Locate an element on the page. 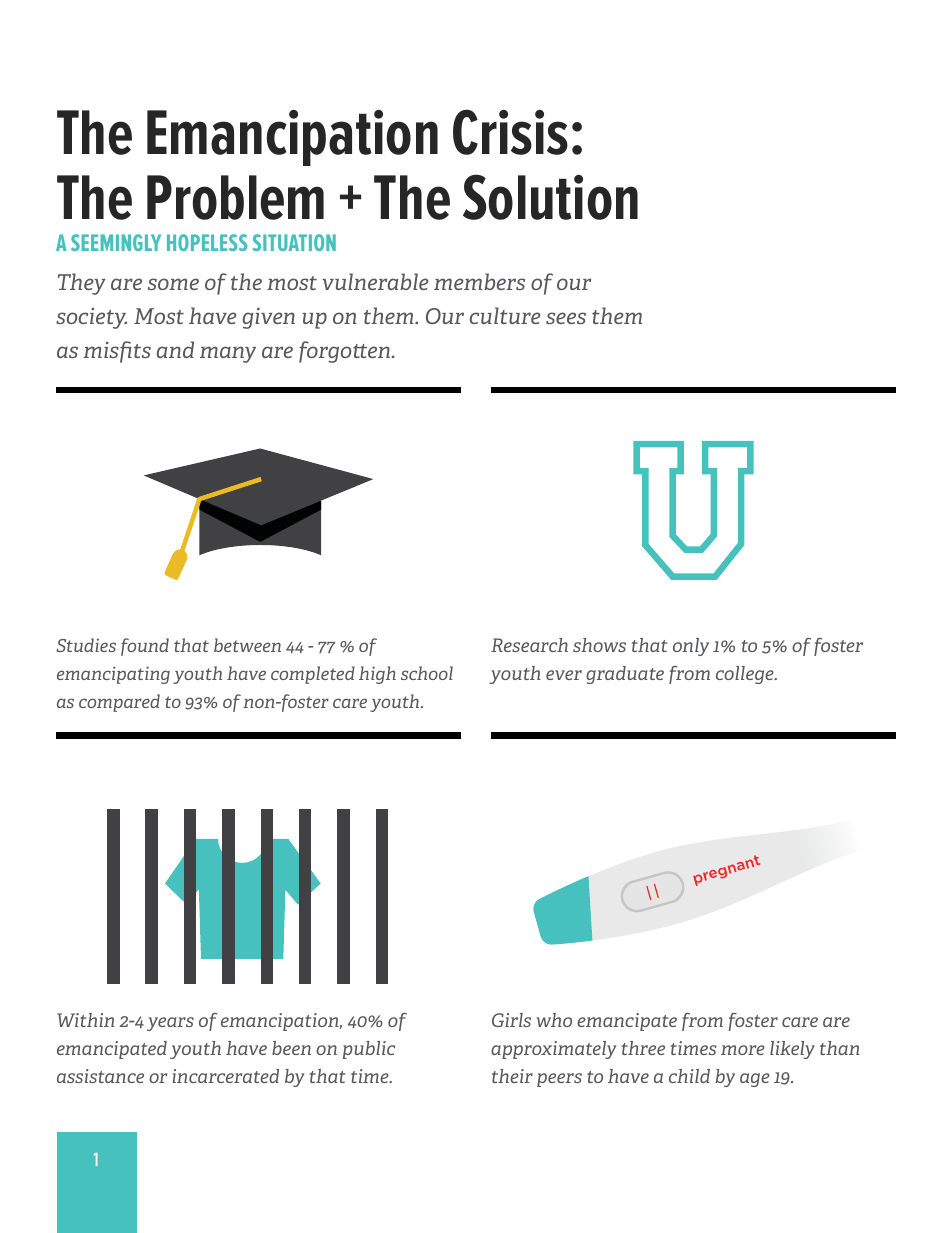 The image size is (952, 1233). Crisis is located at coordinates (510, 132).
